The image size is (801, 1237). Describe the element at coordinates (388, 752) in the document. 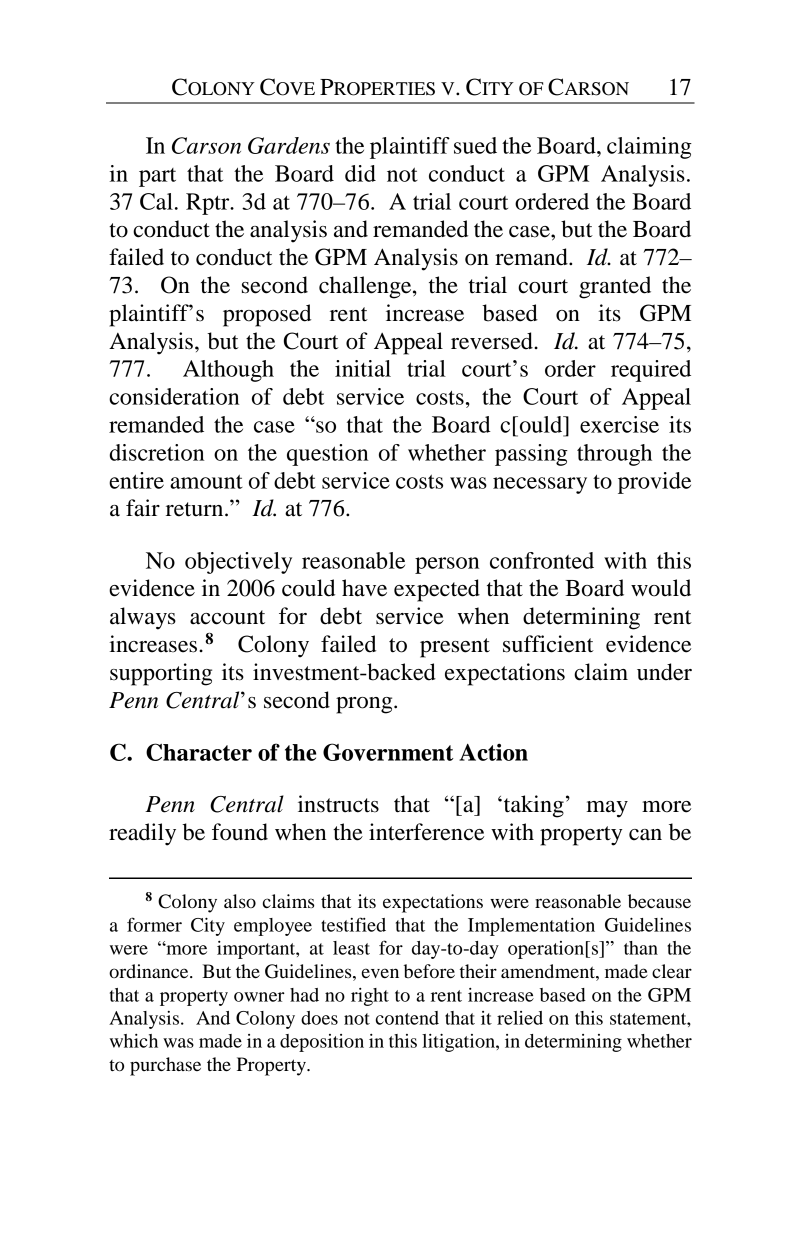

I see `Government` at that location.
